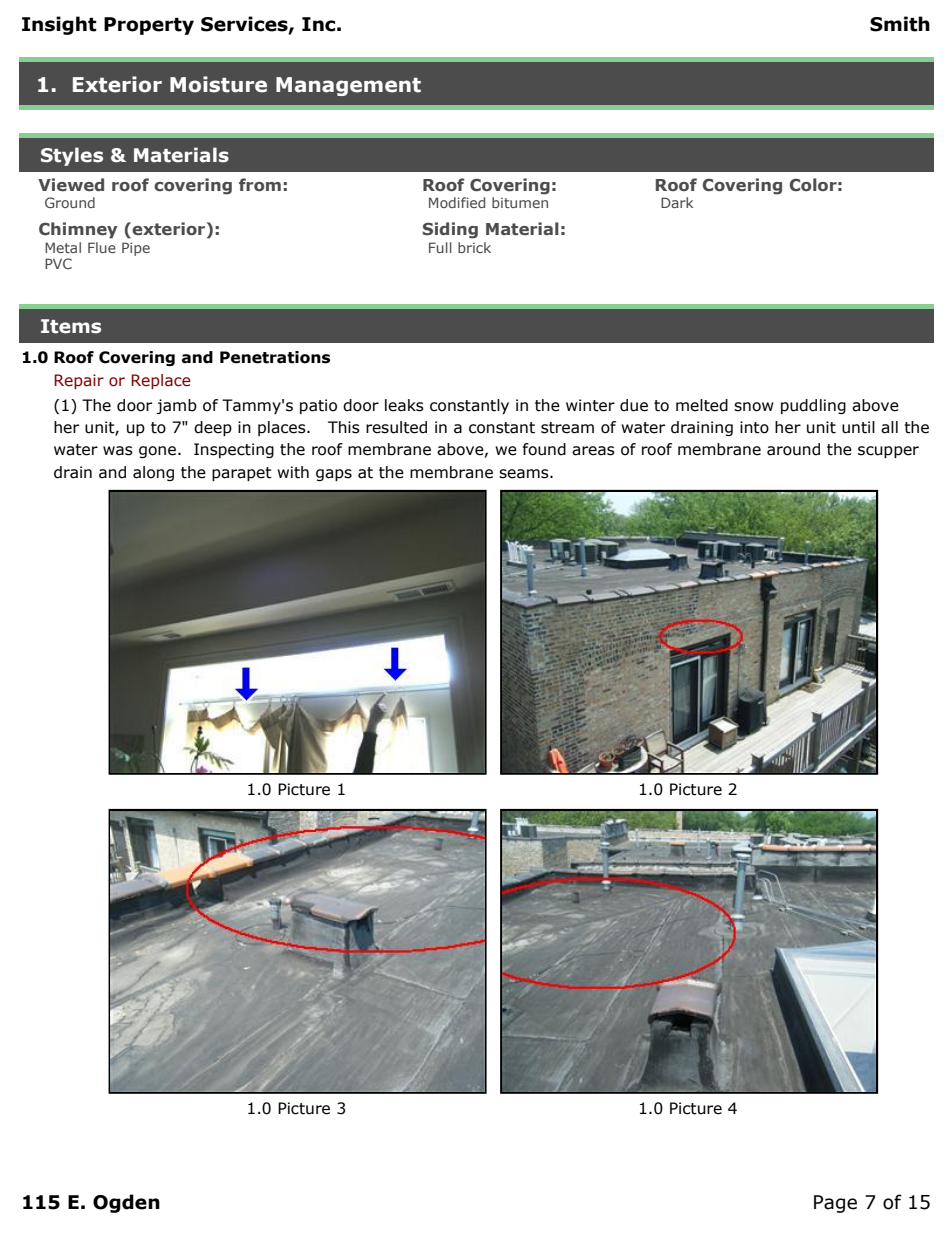 This screenshot has height=1233, width=952. What do you see at coordinates (149, 26) in the screenshot?
I see `Property` at bounding box center [149, 26].
